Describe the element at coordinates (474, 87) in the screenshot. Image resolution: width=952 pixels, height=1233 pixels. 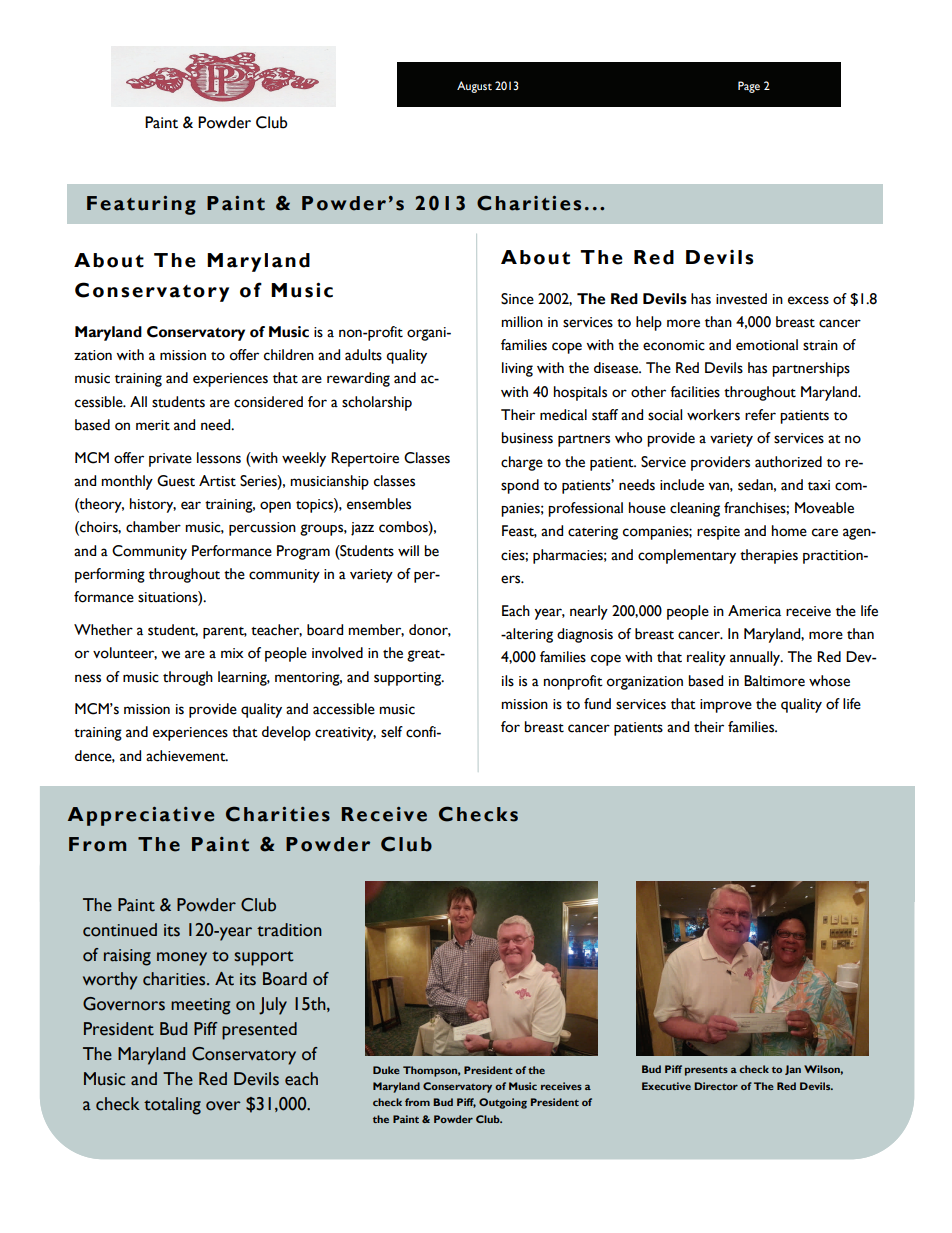
I see `August` at that location.
